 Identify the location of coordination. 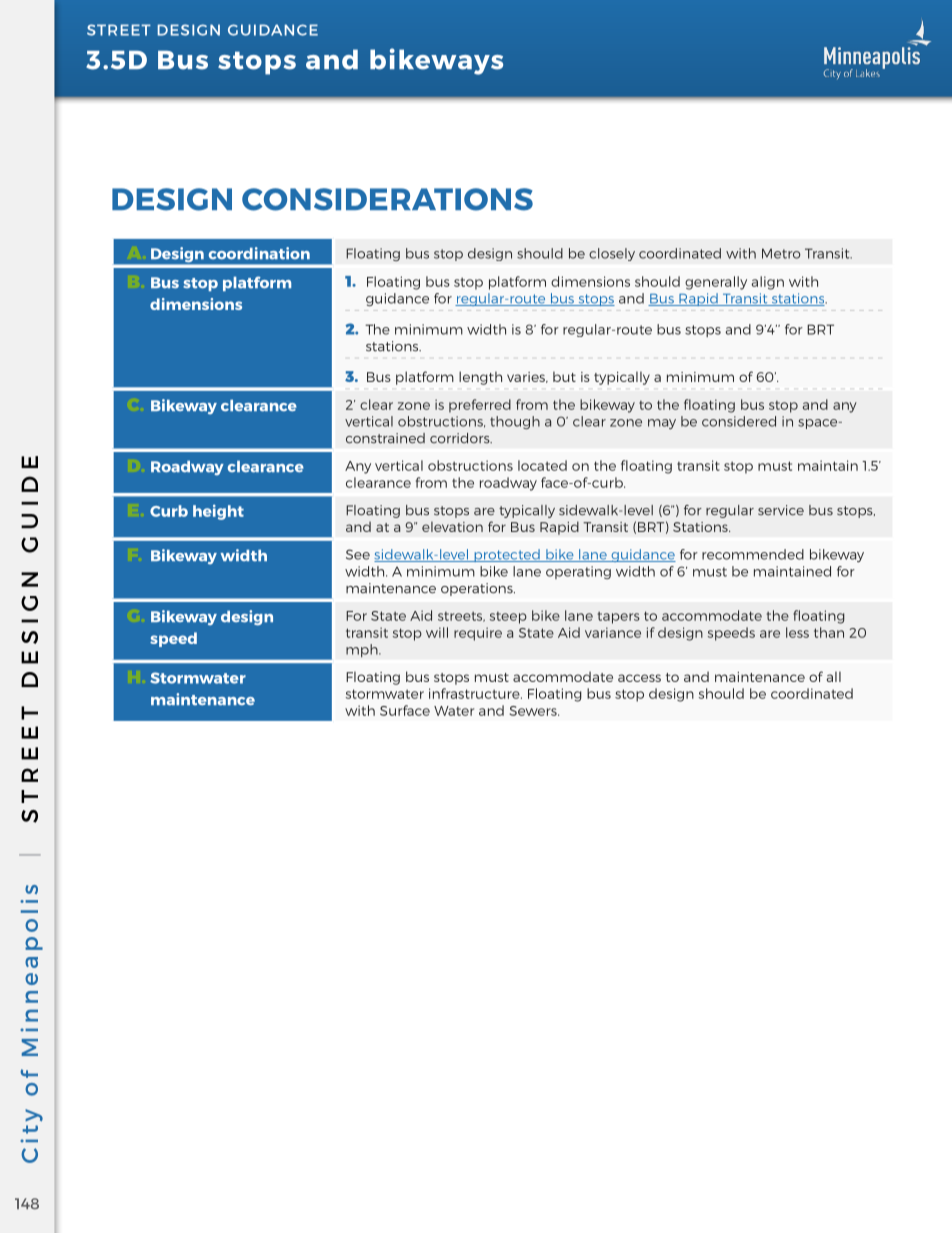
(259, 253).
